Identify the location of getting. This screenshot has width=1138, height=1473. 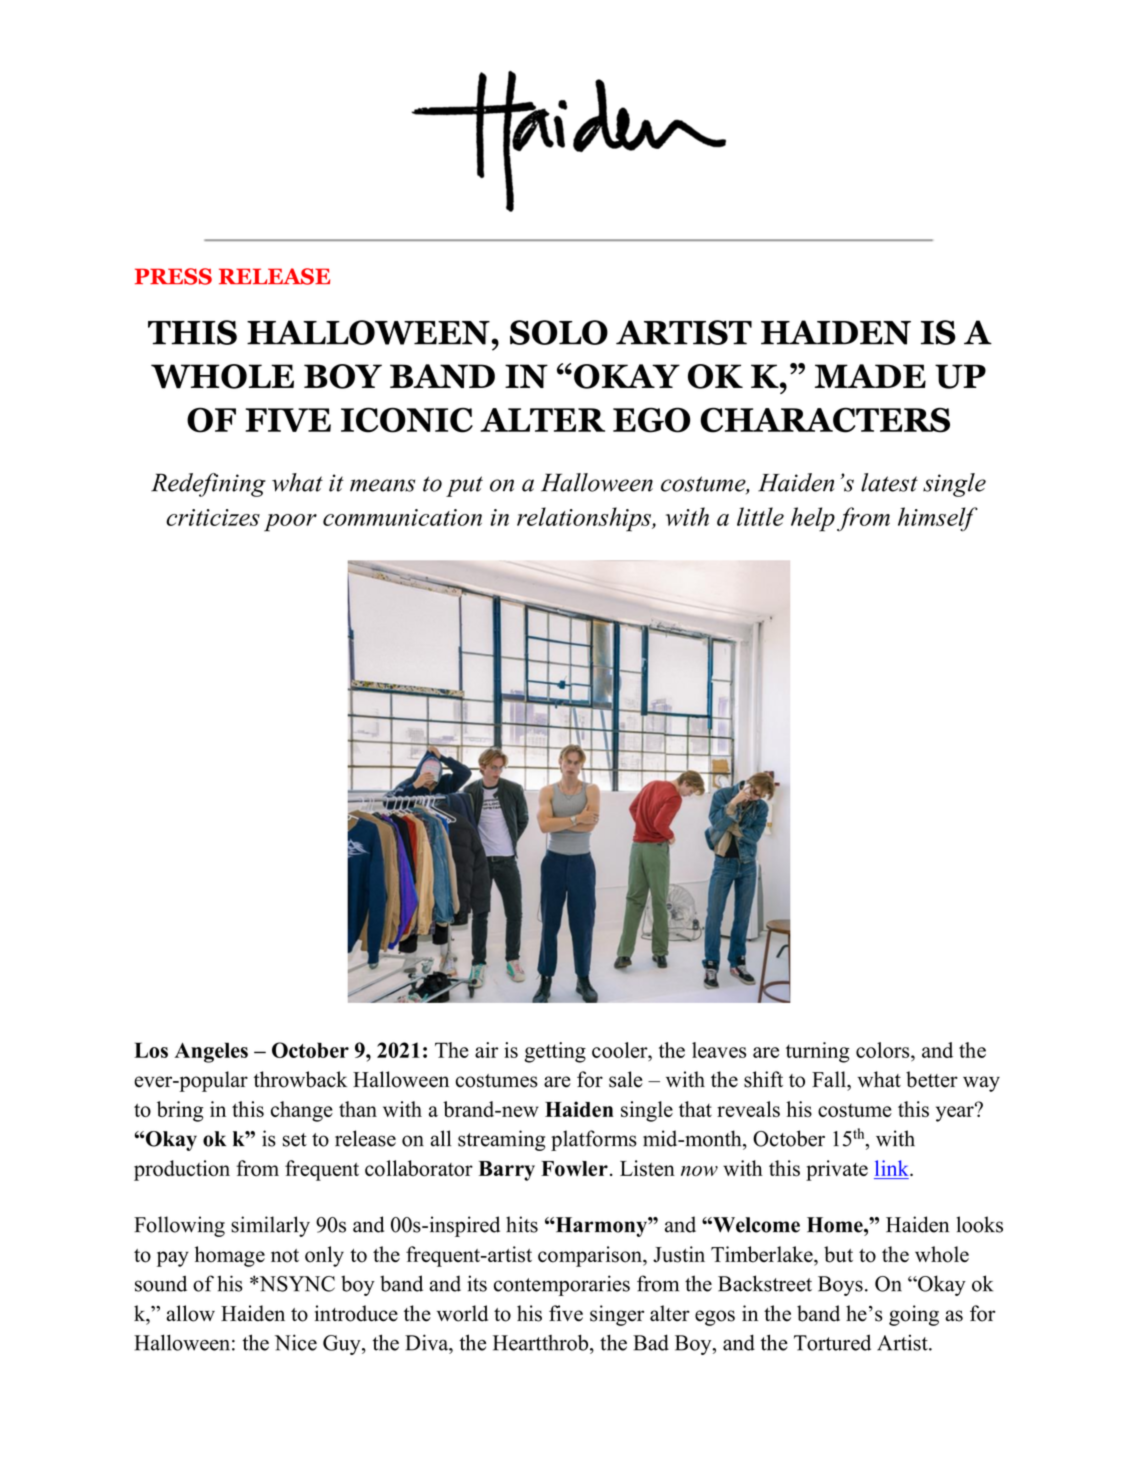
(555, 1052).
